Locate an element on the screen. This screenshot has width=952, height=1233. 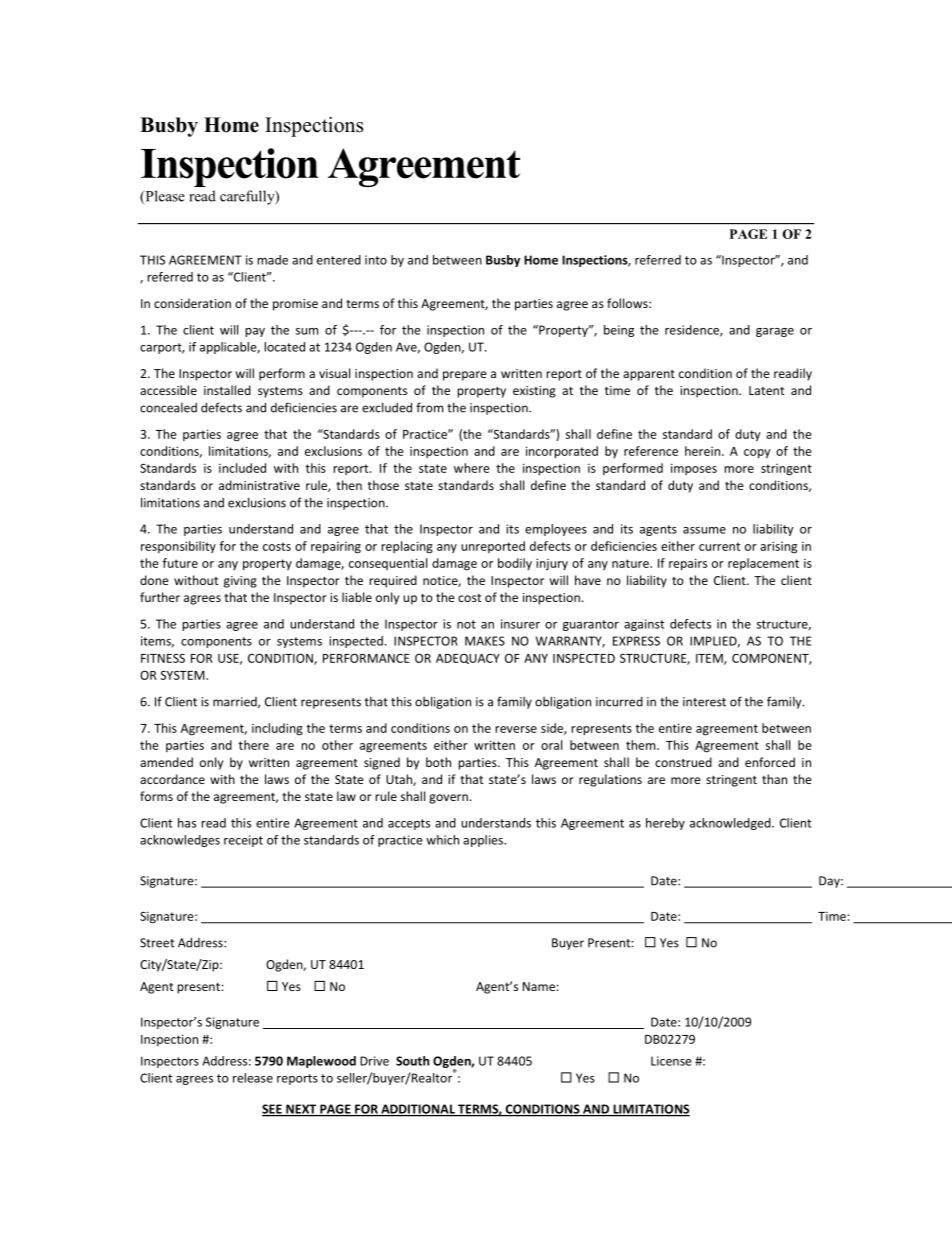
govern is located at coordinates (448, 799).
